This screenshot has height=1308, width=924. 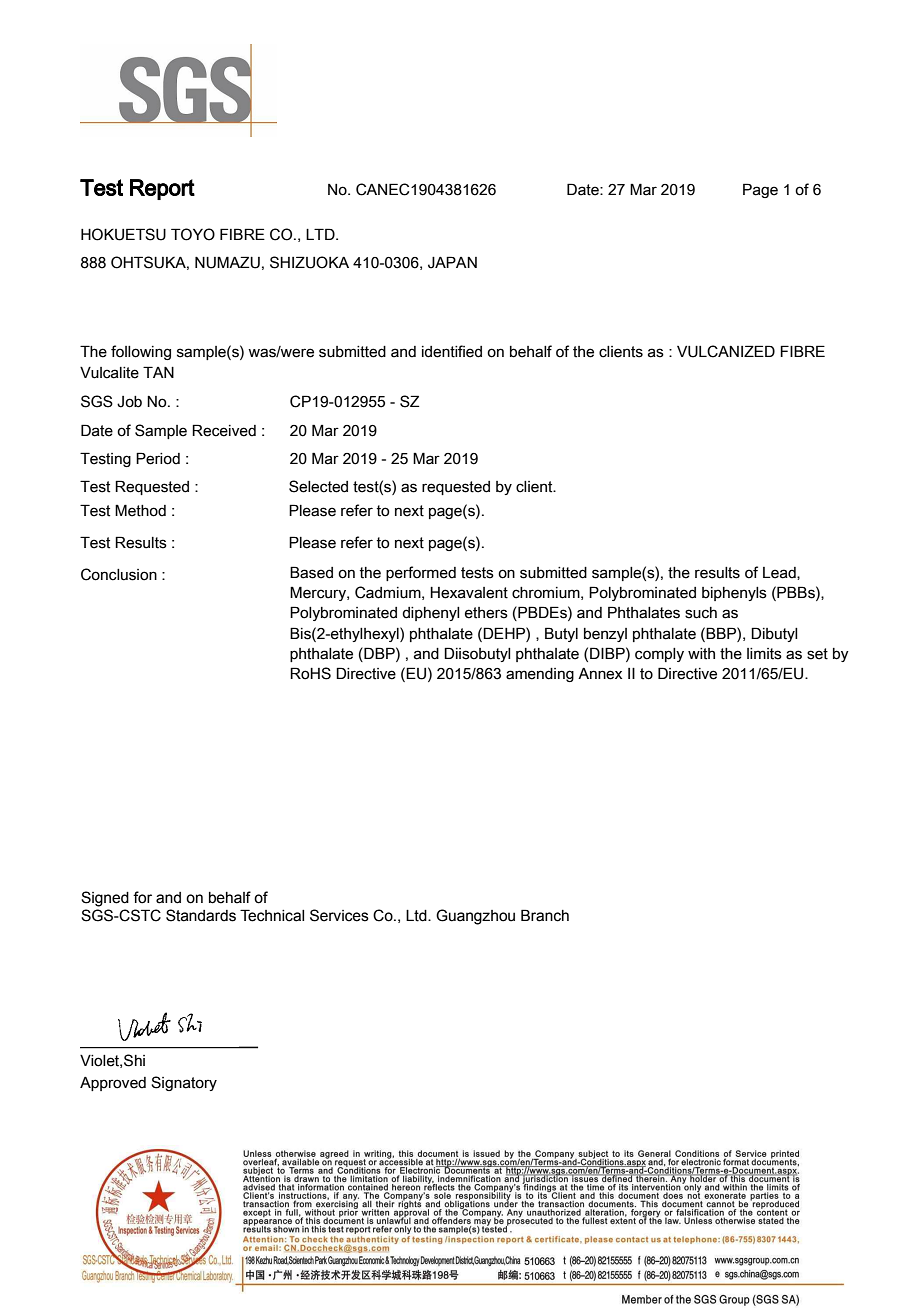 I want to click on Signatory, so click(x=184, y=1083).
